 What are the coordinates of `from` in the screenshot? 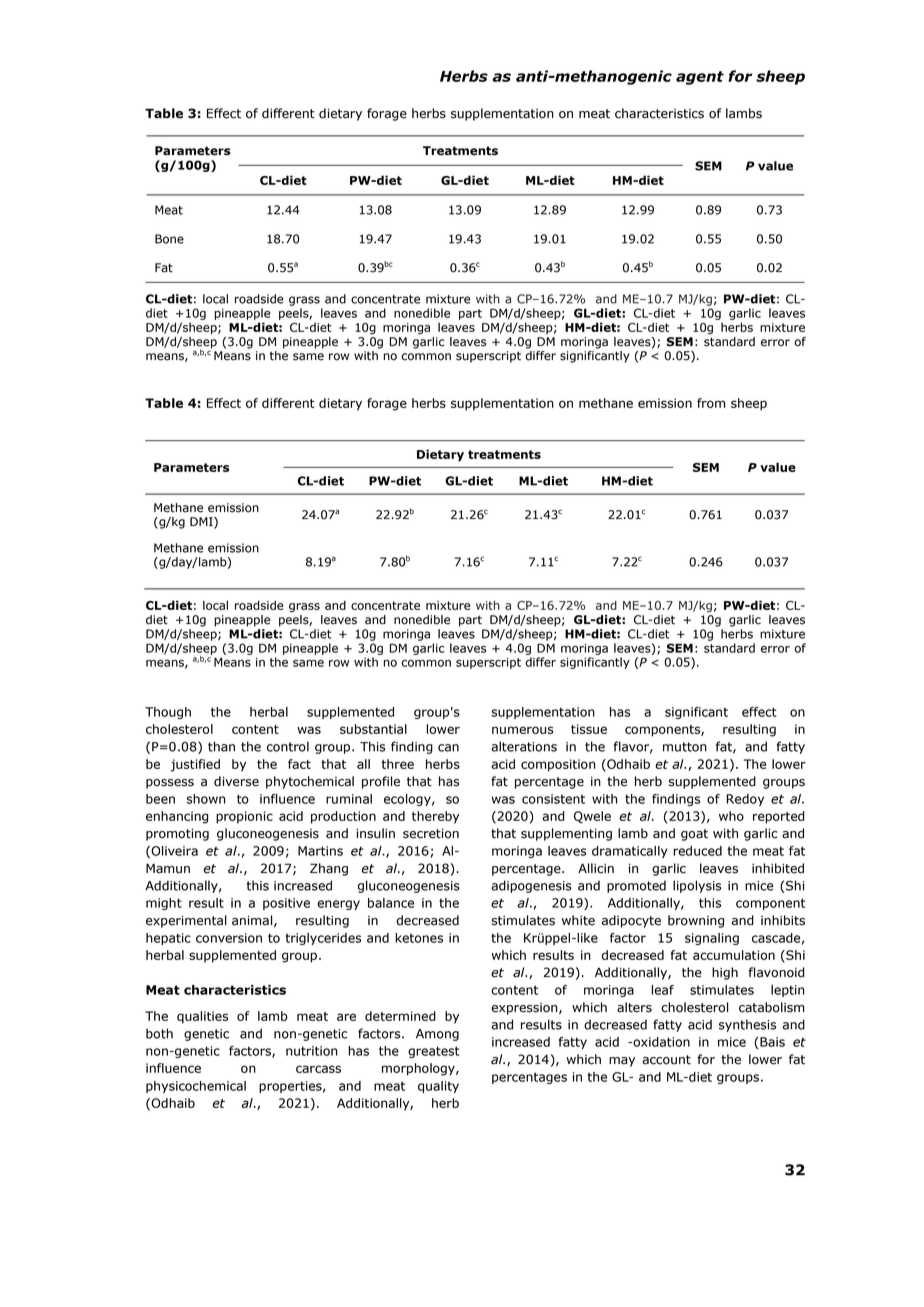 It's located at (711, 403).
